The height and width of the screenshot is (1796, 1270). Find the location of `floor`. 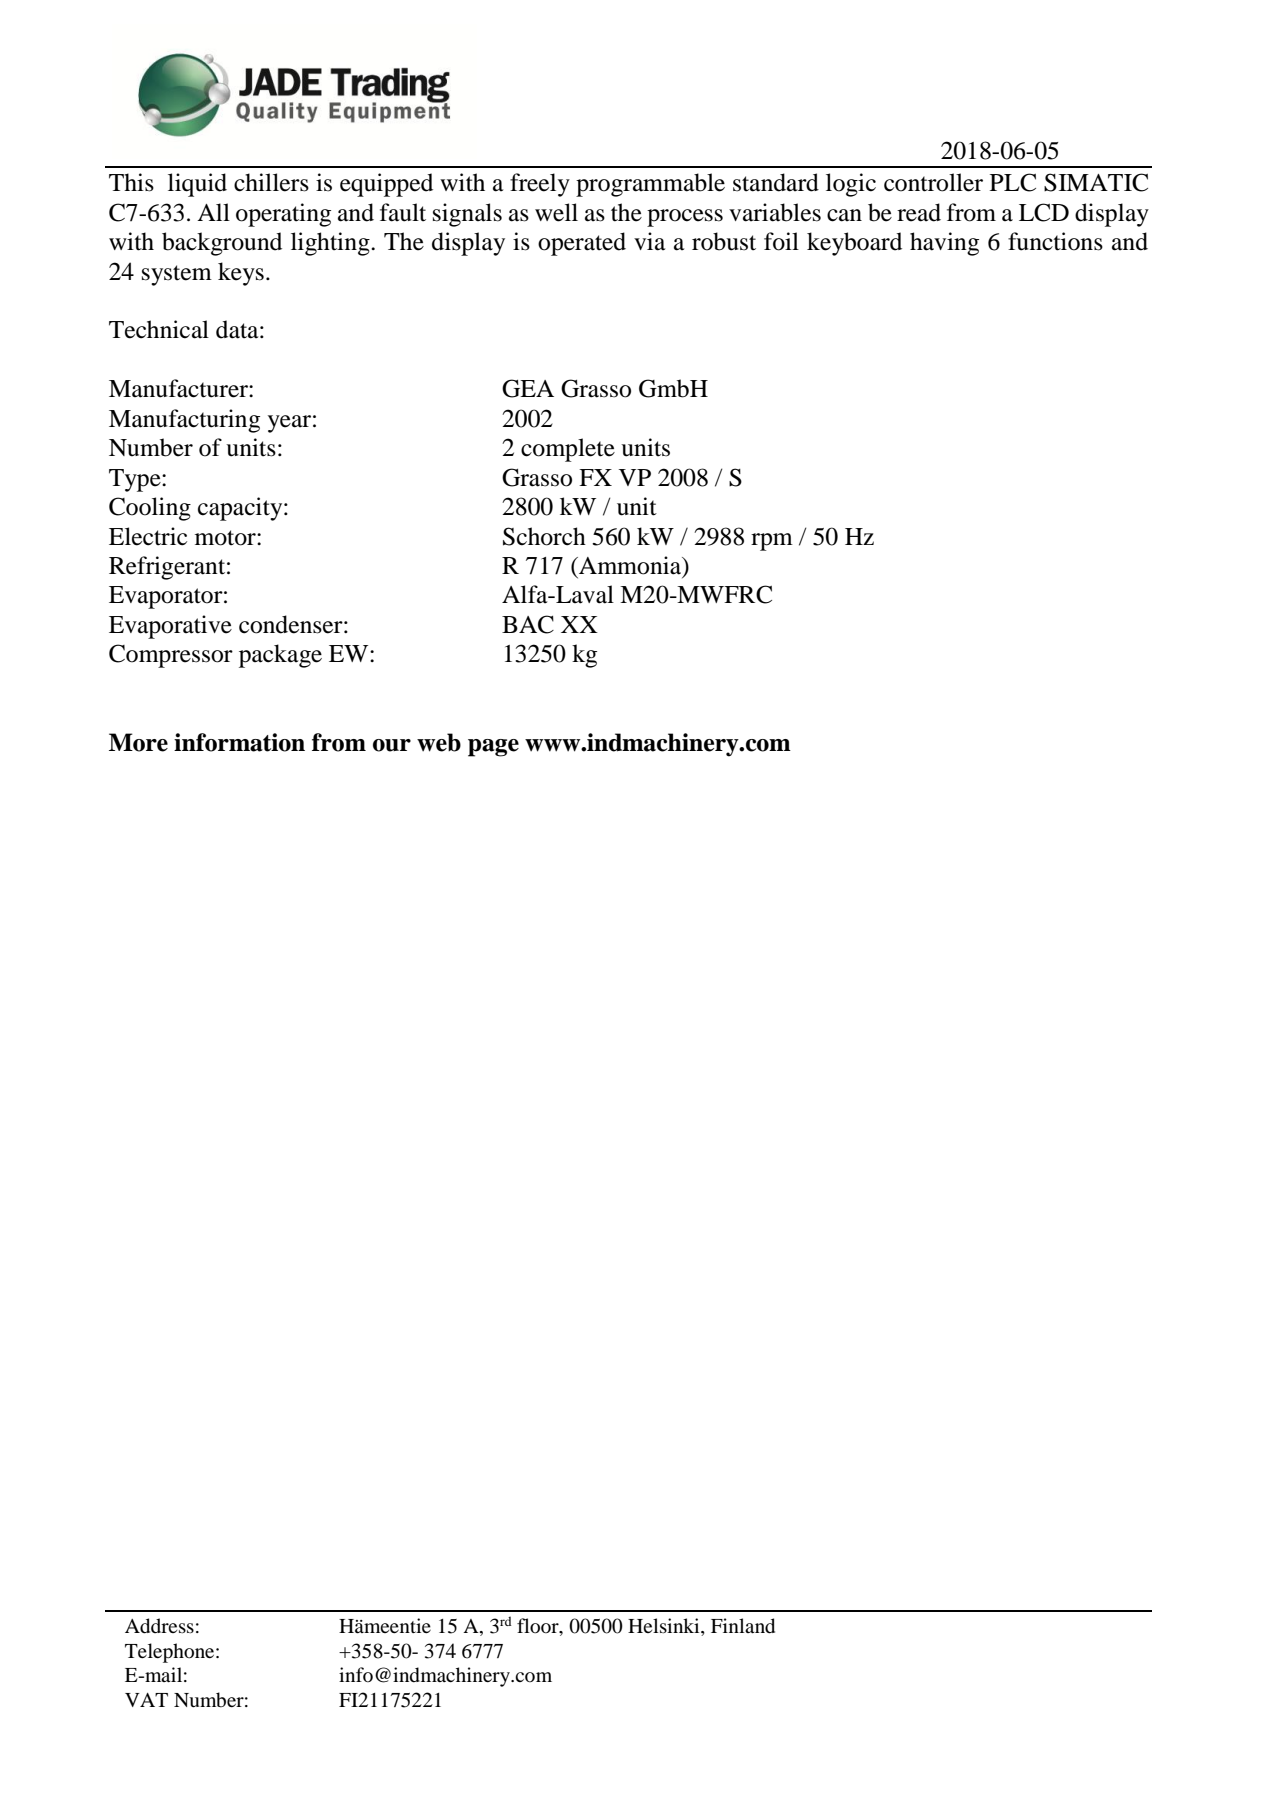

floor is located at coordinates (539, 1627).
